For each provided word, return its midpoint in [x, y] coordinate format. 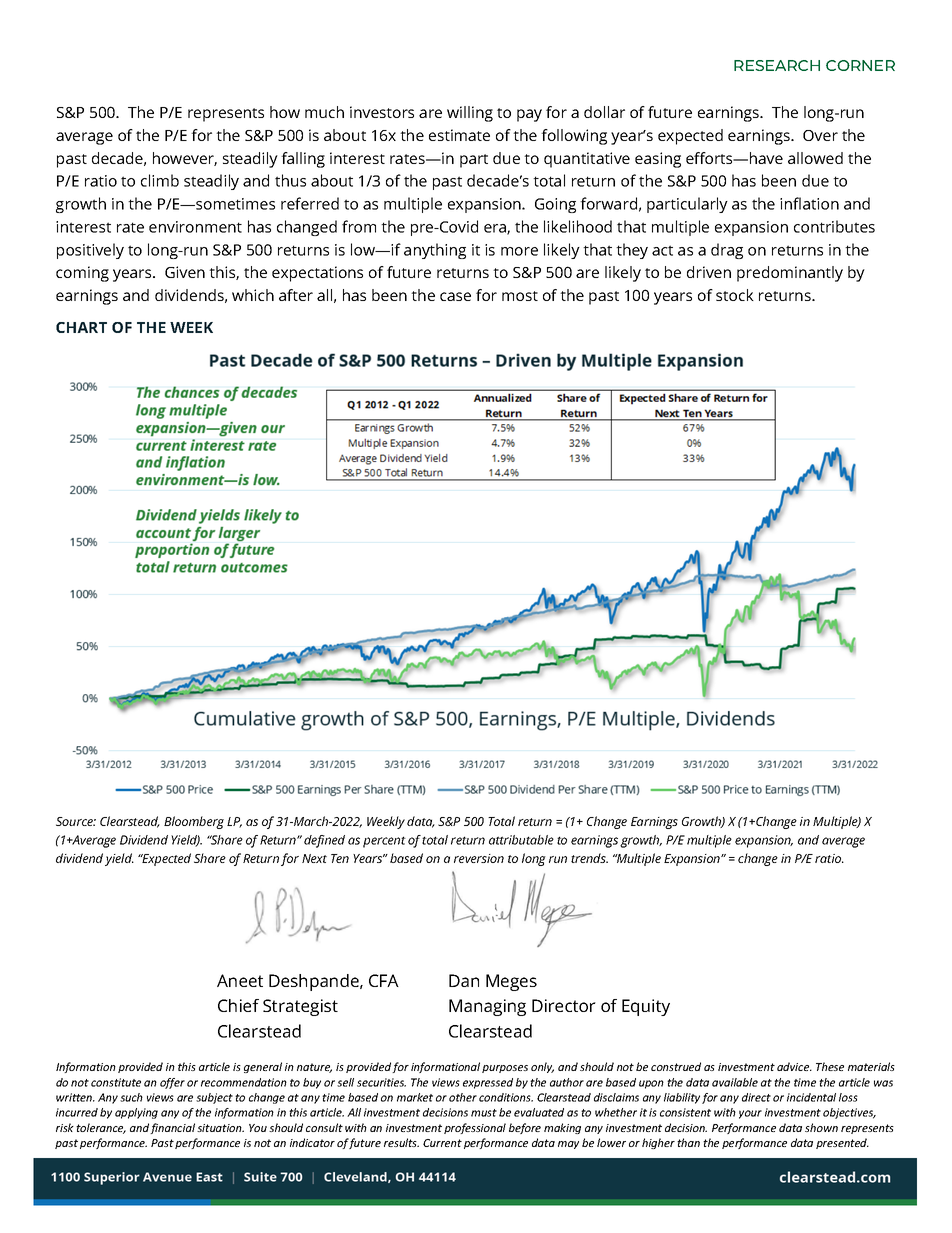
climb [160, 180]
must [484, 1113]
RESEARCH [777, 65]
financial [172, 1128]
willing [470, 114]
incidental [811, 1097]
